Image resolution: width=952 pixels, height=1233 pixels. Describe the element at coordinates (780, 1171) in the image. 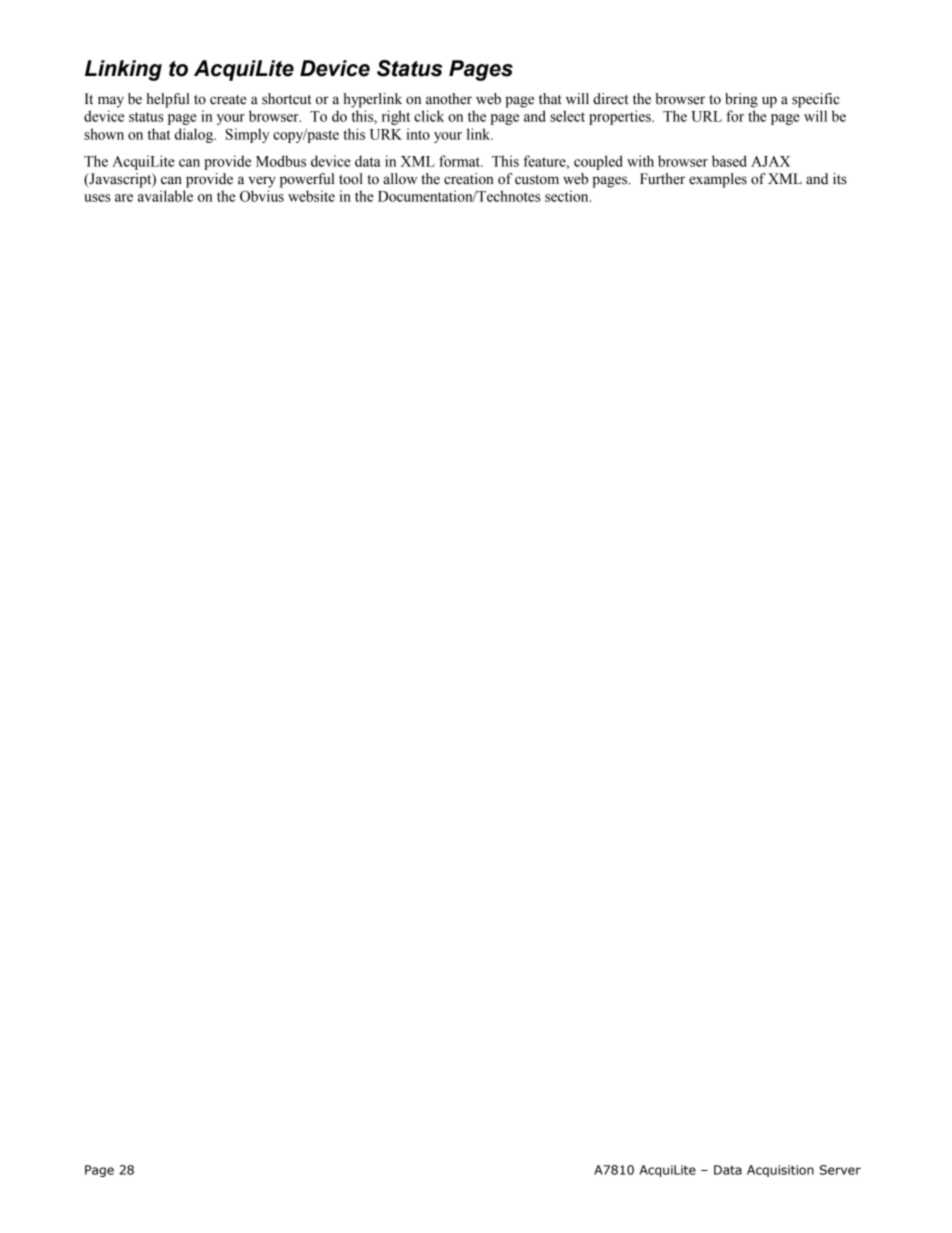

I see `Acquisition` at that location.
